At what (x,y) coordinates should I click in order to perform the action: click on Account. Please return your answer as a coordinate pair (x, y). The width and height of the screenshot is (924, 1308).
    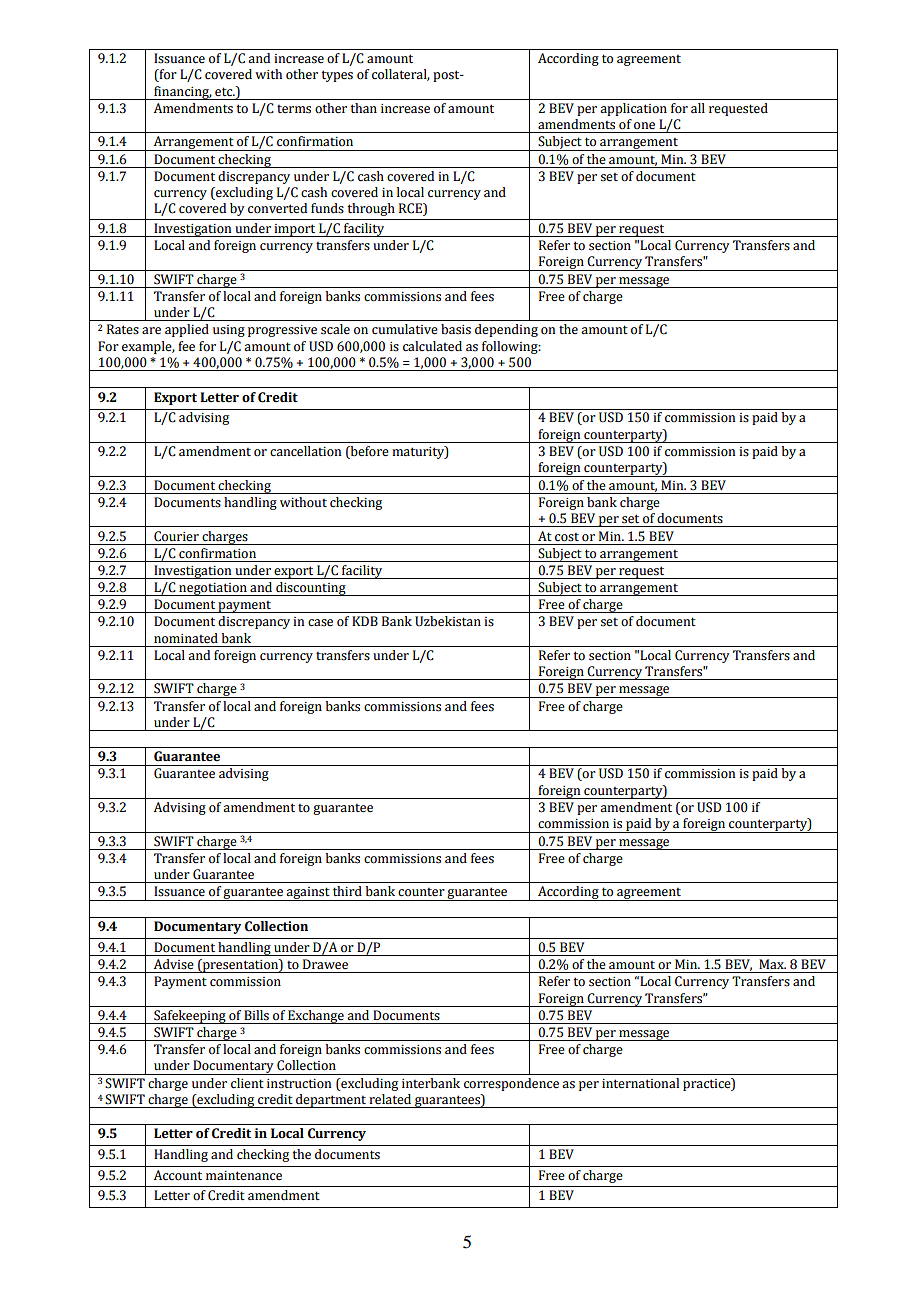
    Looking at the image, I should click on (178, 1175).
